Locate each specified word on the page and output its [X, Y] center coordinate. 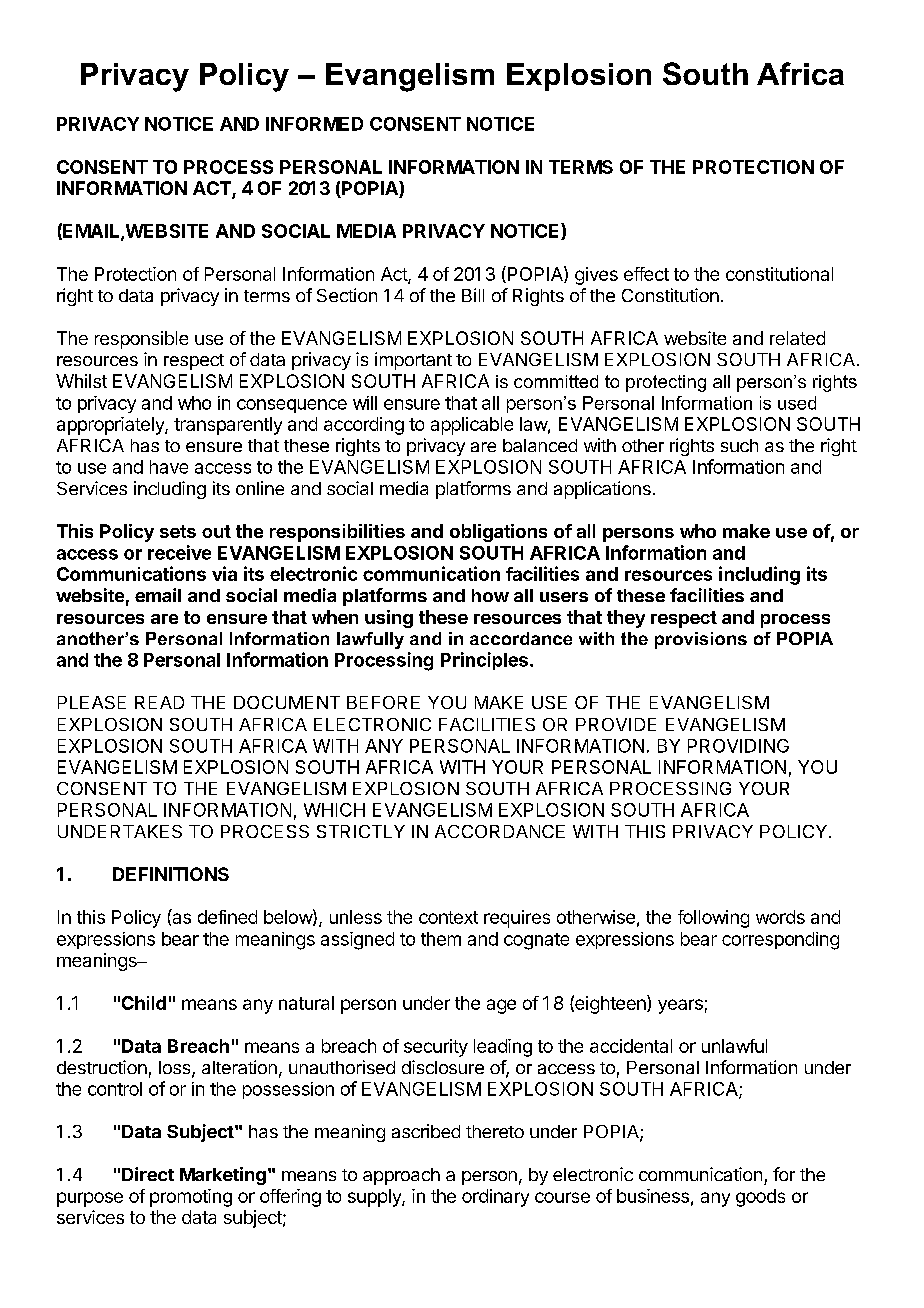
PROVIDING [738, 746]
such [739, 445]
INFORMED [314, 124]
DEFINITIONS [171, 874]
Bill [473, 295]
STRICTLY [361, 831]
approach [401, 1176]
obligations [498, 533]
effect [646, 274]
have [169, 467]
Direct [148, 1174]
